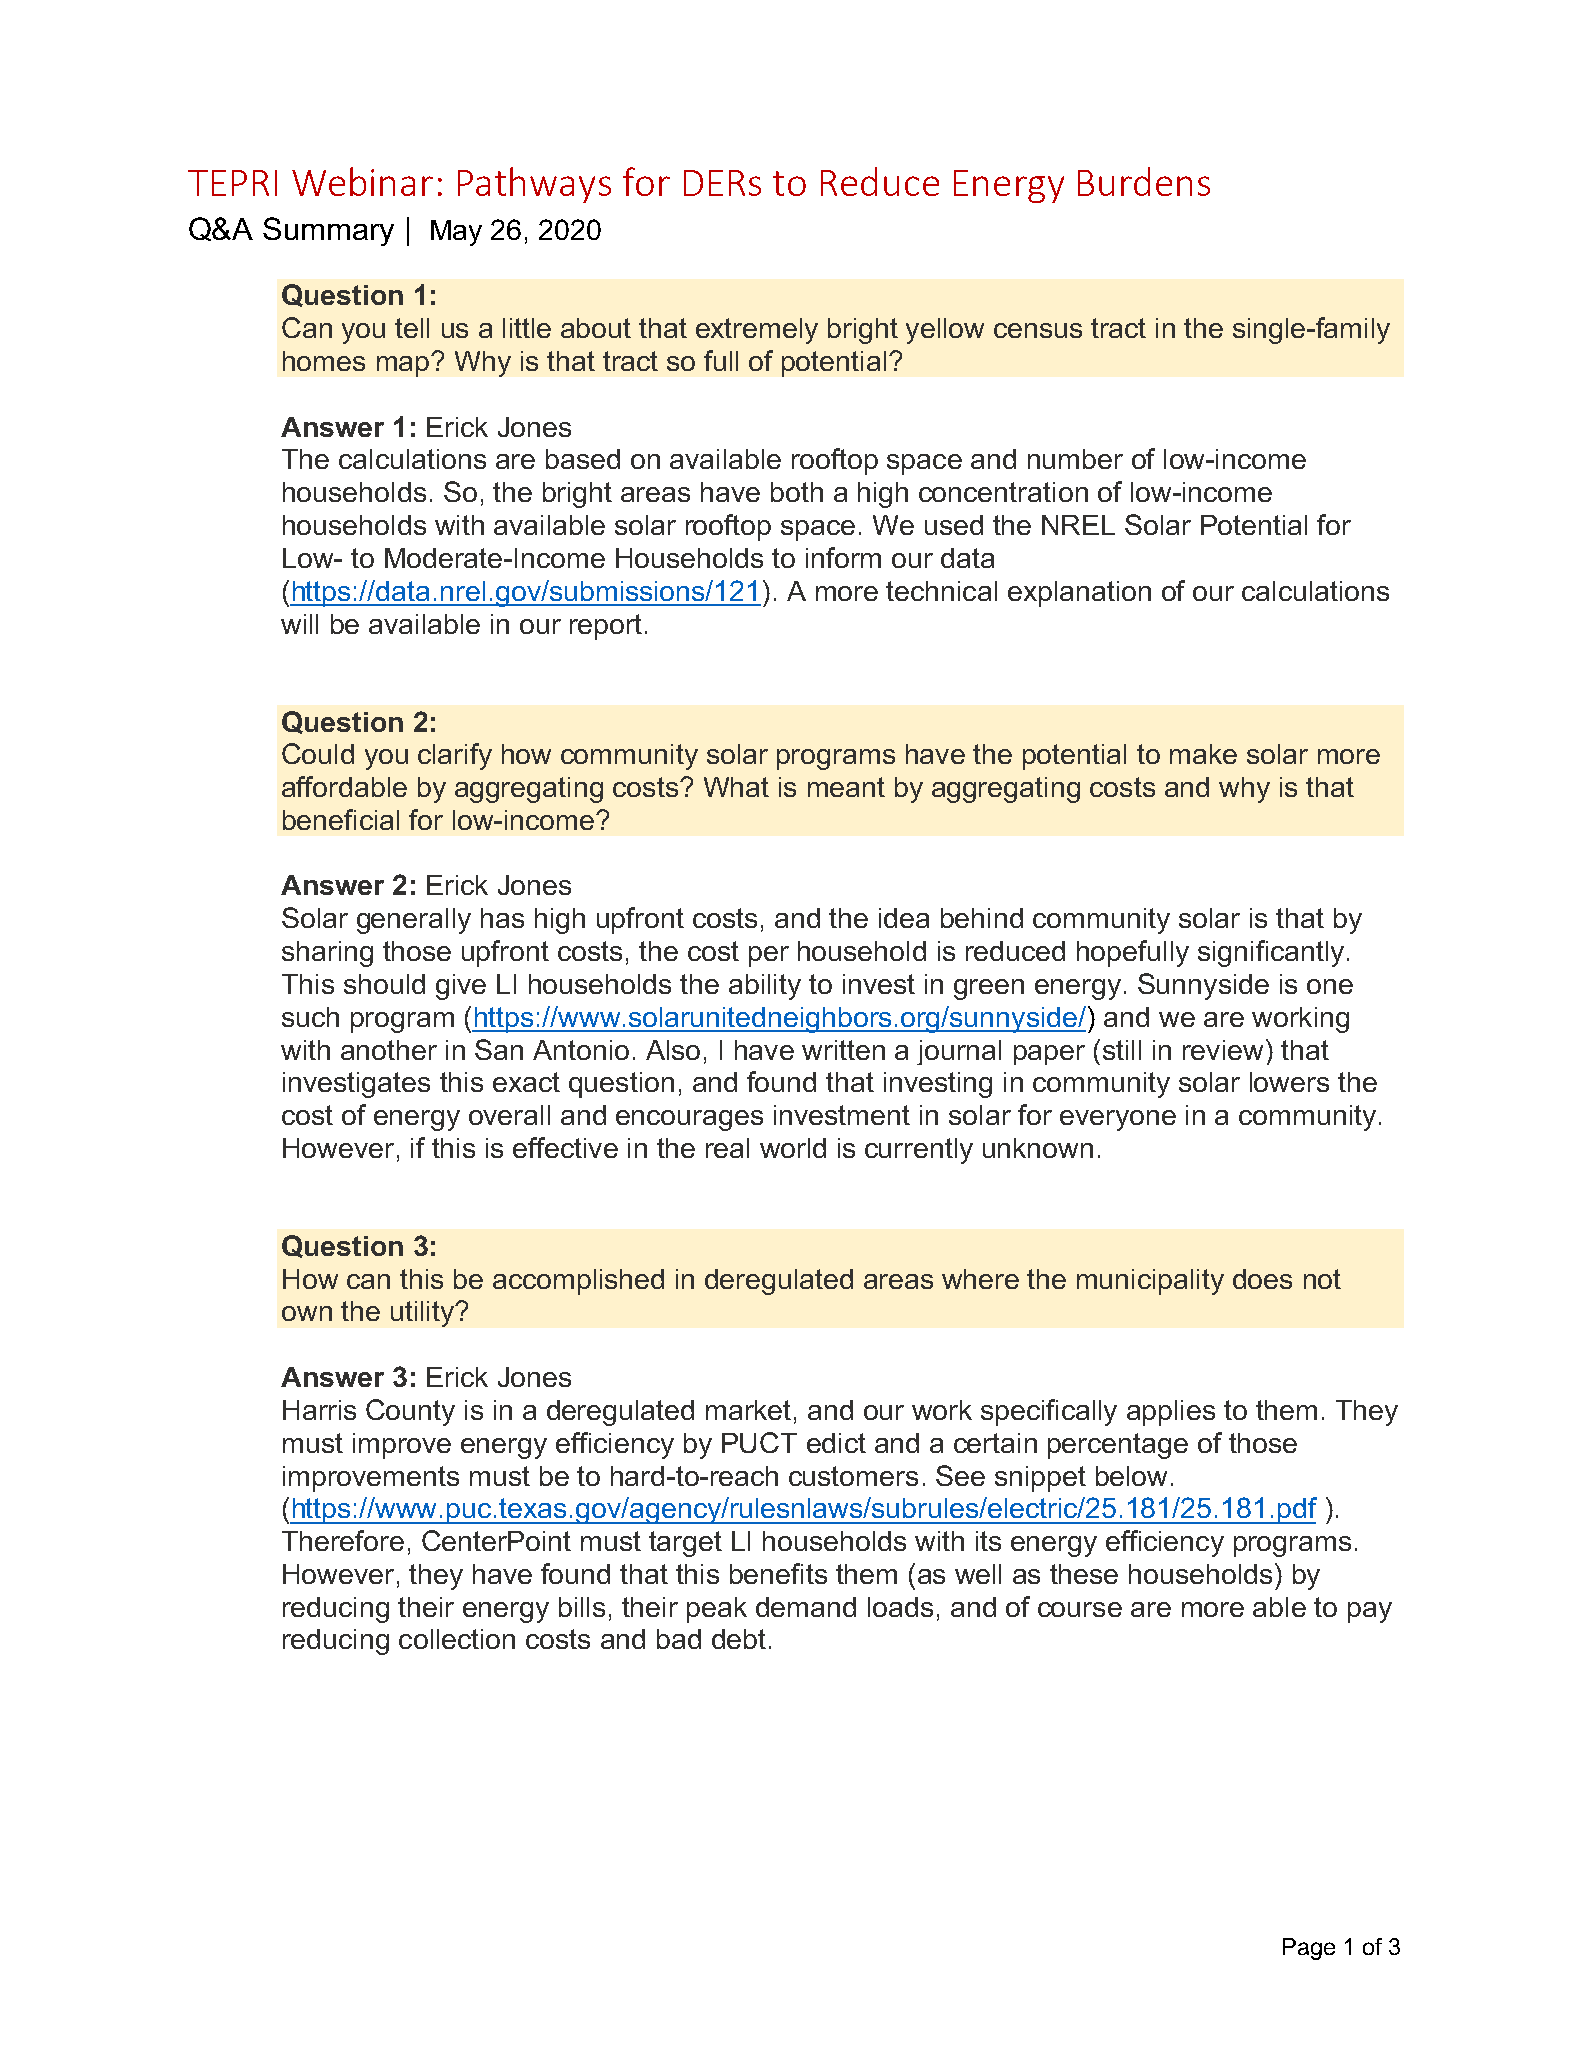  Describe the element at coordinates (389, 1050) in the screenshot. I see `another` at that location.
